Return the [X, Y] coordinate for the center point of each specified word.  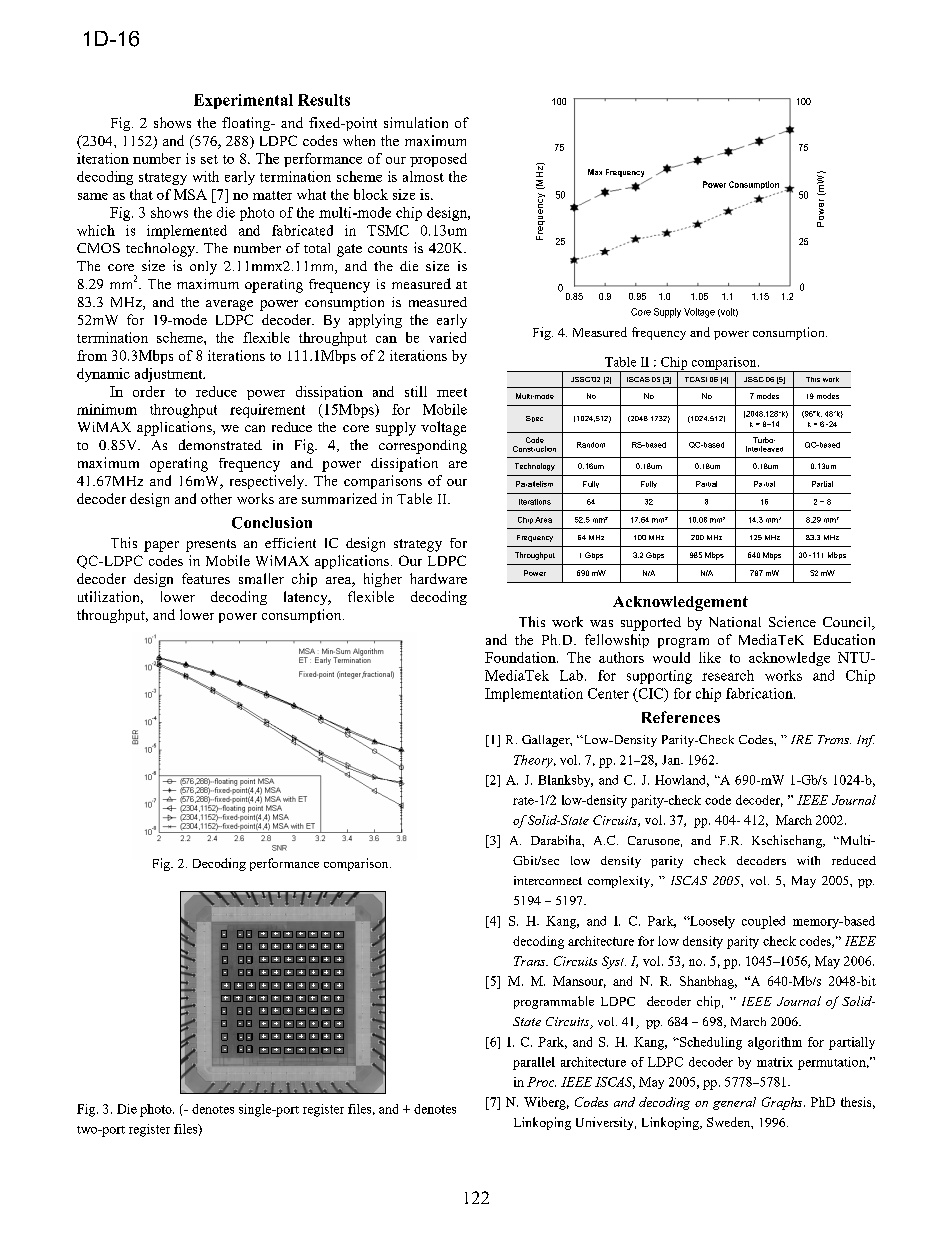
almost [423, 176]
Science [792, 621]
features [206, 578]
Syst [614, 962]
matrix [775, 1062]
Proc [541, 1082]
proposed [438, 160]
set [209, 159]
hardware [438, 578]
